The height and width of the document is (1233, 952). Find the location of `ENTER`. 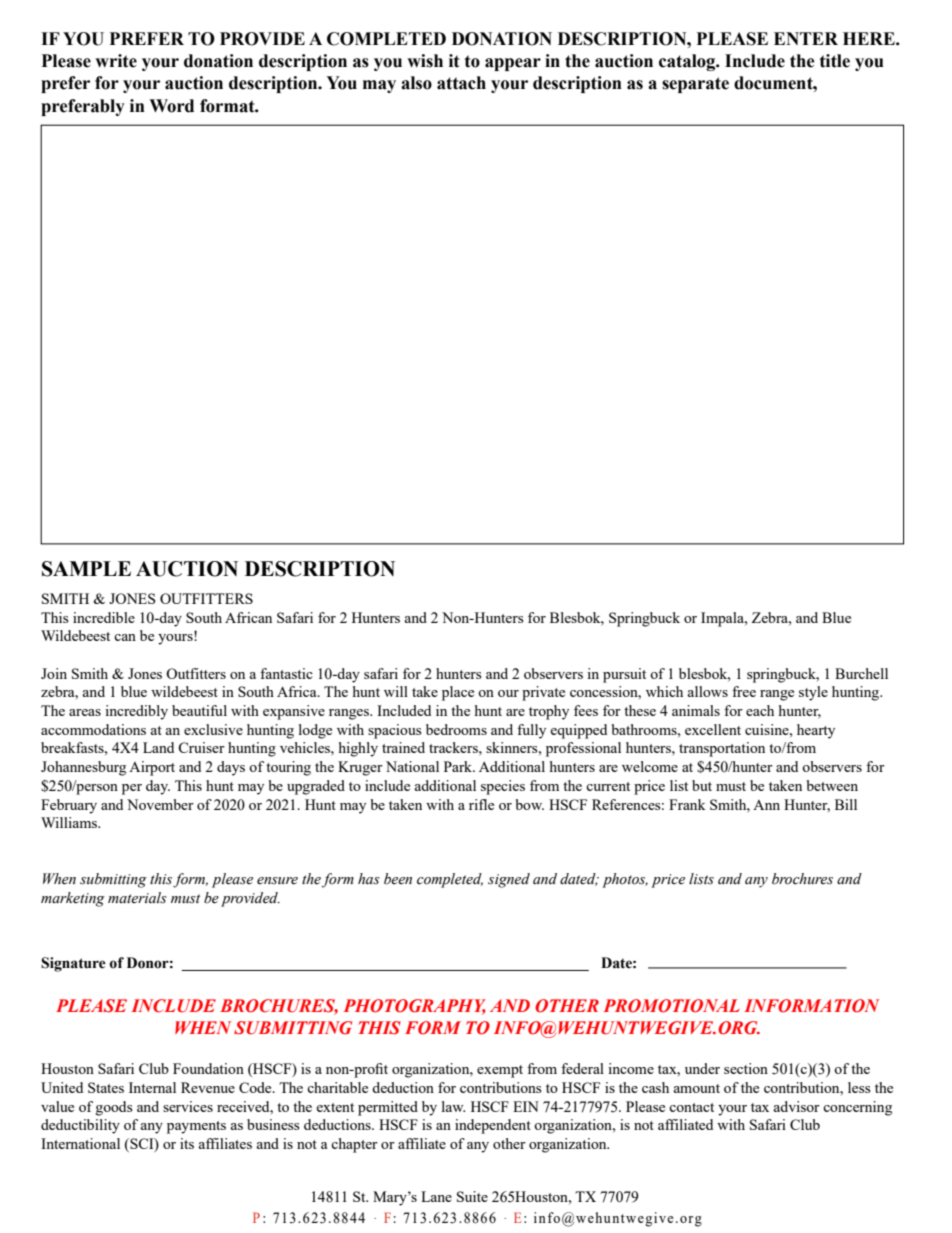

ENTER is located at coordinates (806, 38).
